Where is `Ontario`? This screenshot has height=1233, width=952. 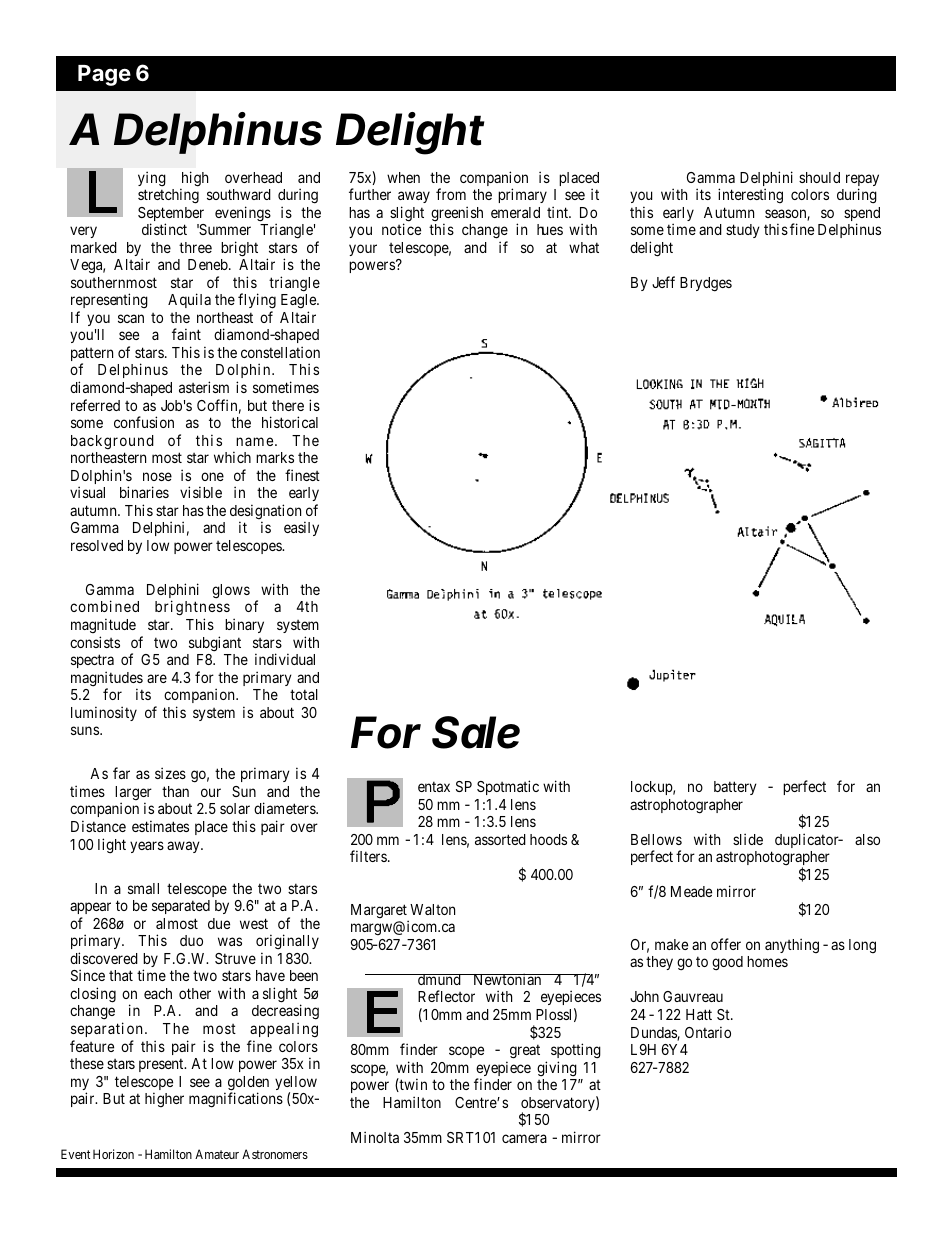 Ontario is located at coordinates (708, 1032).
